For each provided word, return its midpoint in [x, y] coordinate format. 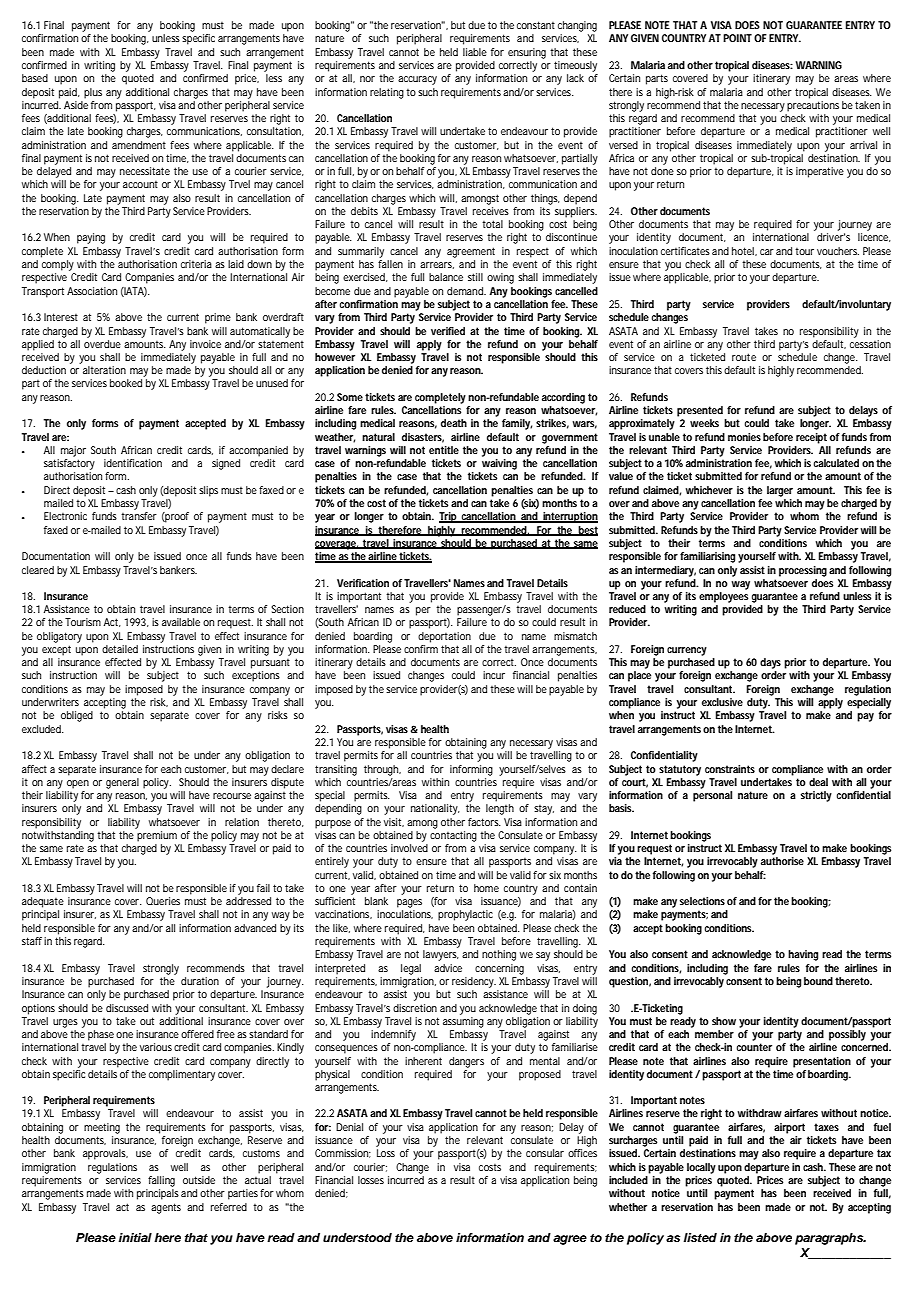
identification [133, 463]
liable [475, 52]
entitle [444, 450]
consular [545, 1153]
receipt [811, 438]
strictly [816, 796]
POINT [737, 38]
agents [166, 1208]
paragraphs [830, 1239]
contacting [453, 836]
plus [93, 93]
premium [157, 836]
